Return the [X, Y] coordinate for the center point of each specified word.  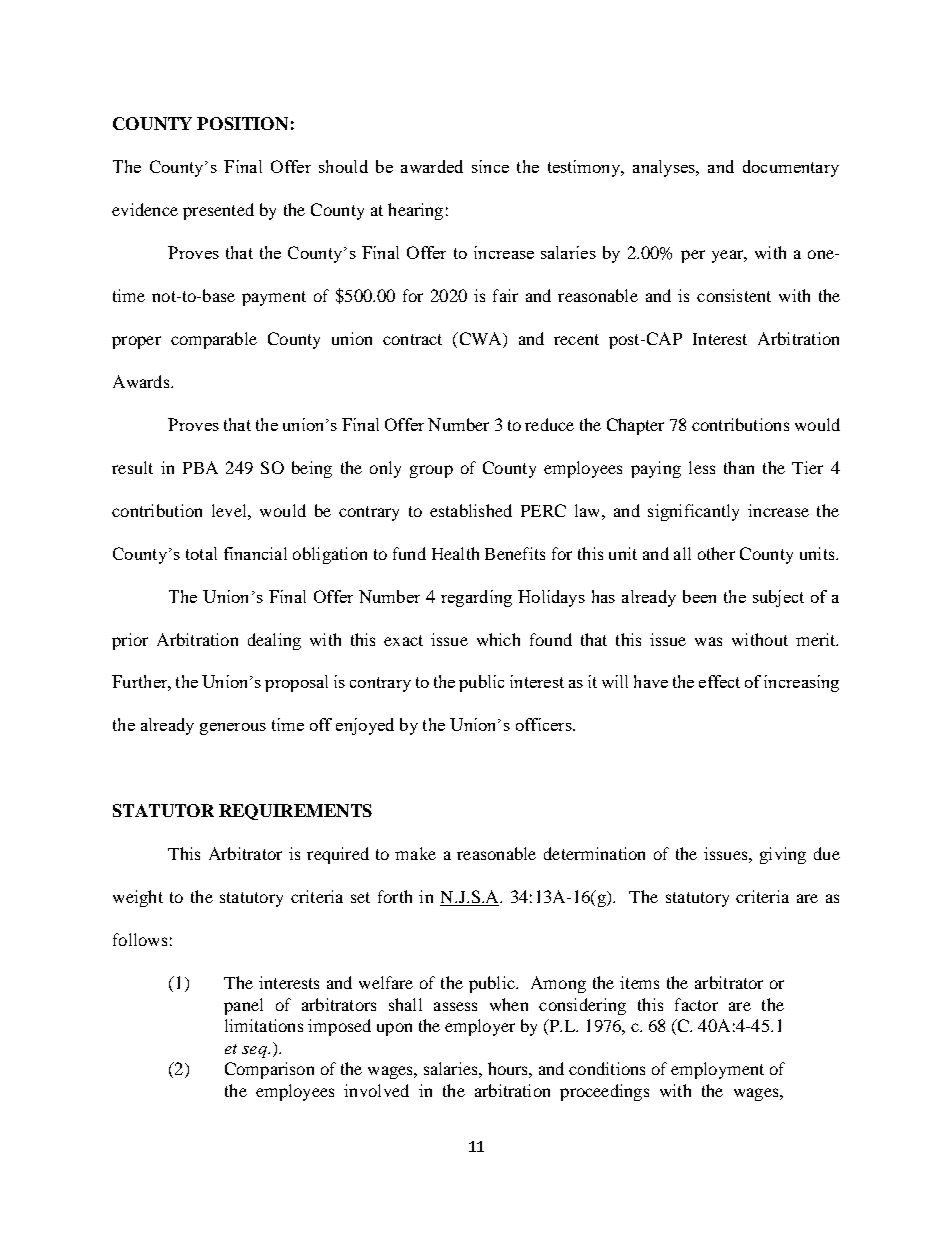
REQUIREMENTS [295, 812]
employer [480, 1027]
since [490, 166]
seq [255, 1052]
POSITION [242, 123]
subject [778, 598]
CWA [480, 340]
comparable [214, 340]
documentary [791, 168]
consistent [734, 295]
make [415, 853]
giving [783, 855]
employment [717, 1070]
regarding [476, 598]
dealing [274, 641]
